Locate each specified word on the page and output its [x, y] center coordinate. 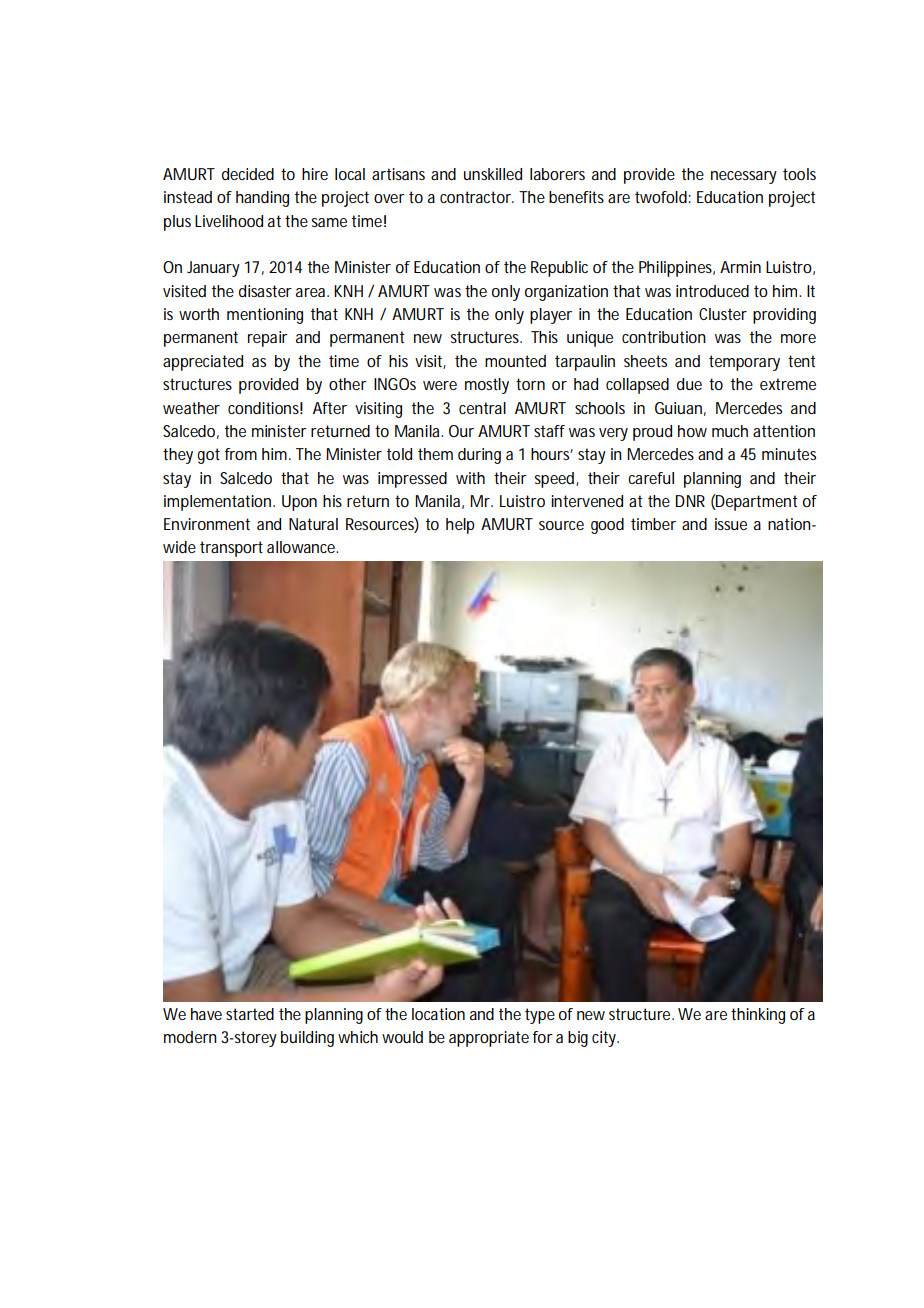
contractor [477, 197]
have [206, 1014]
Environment [207, 524]
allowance [302, 547]
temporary [744, 363]
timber [653, 524]
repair [268, 339]
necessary [744, 177]
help [460, 526]
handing [262, 199]
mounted [515, 361]
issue [731, 524]
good [607, 526]
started [250, 1014]
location [438, 1014]
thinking [758, 1016]
